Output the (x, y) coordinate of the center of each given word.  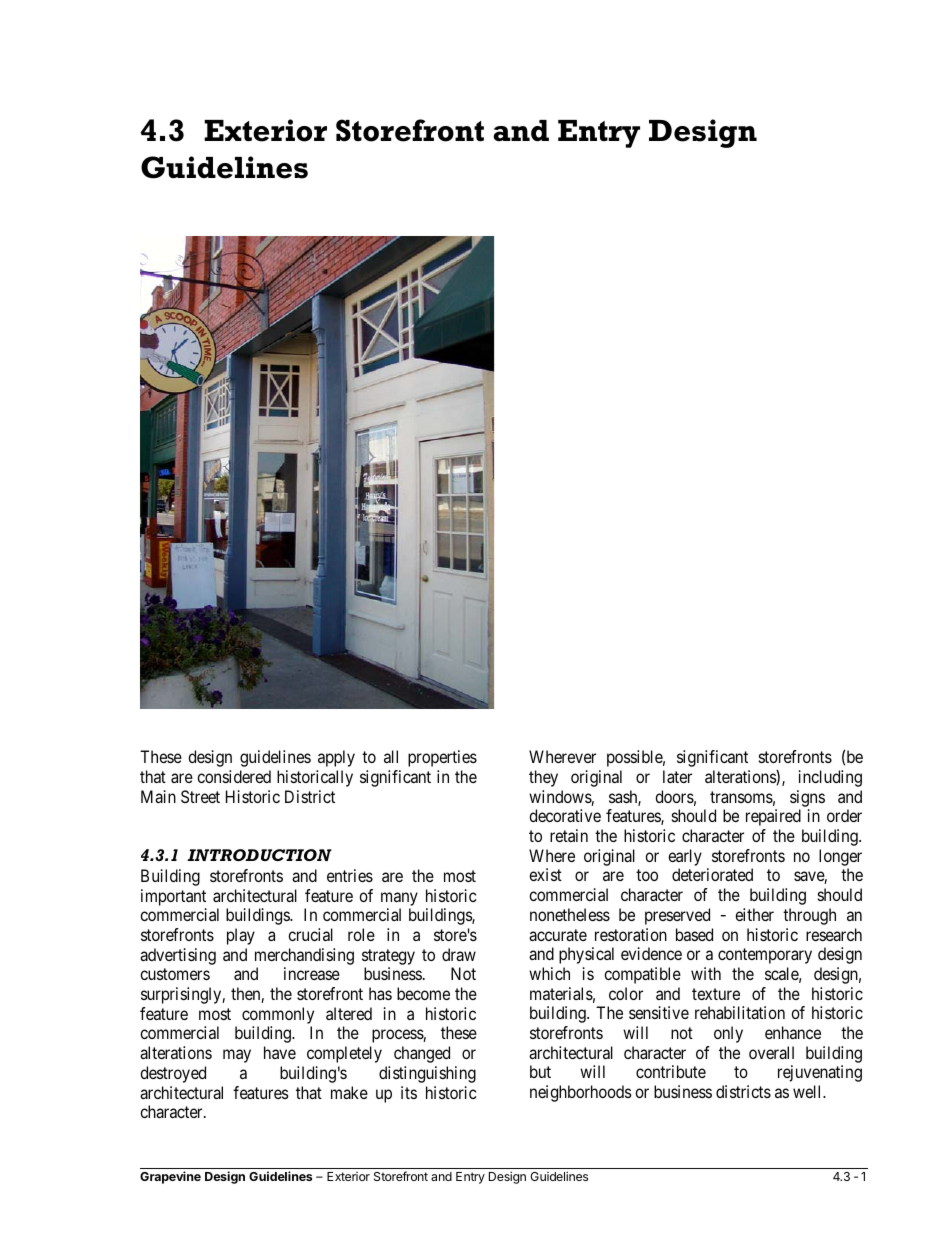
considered (234, 776)
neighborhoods (581, 1093)
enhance (793, 1032)
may (237, 1056)
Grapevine (170, 1177)
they (543, 778)
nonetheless (570, 914)
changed (422, 1054)
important (173, 897)
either (754, 914)
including (830, 778)
